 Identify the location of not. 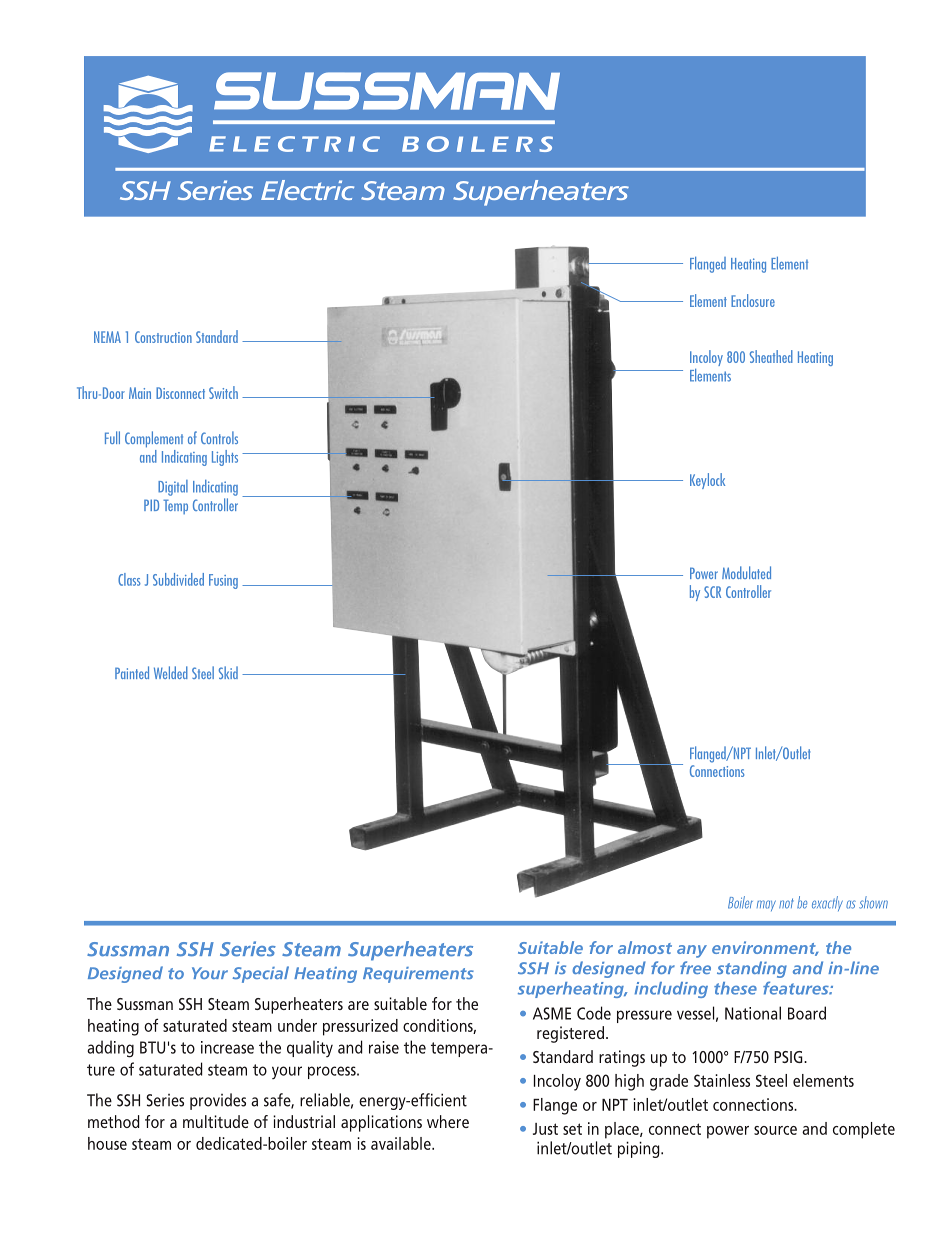
(786, 903).
